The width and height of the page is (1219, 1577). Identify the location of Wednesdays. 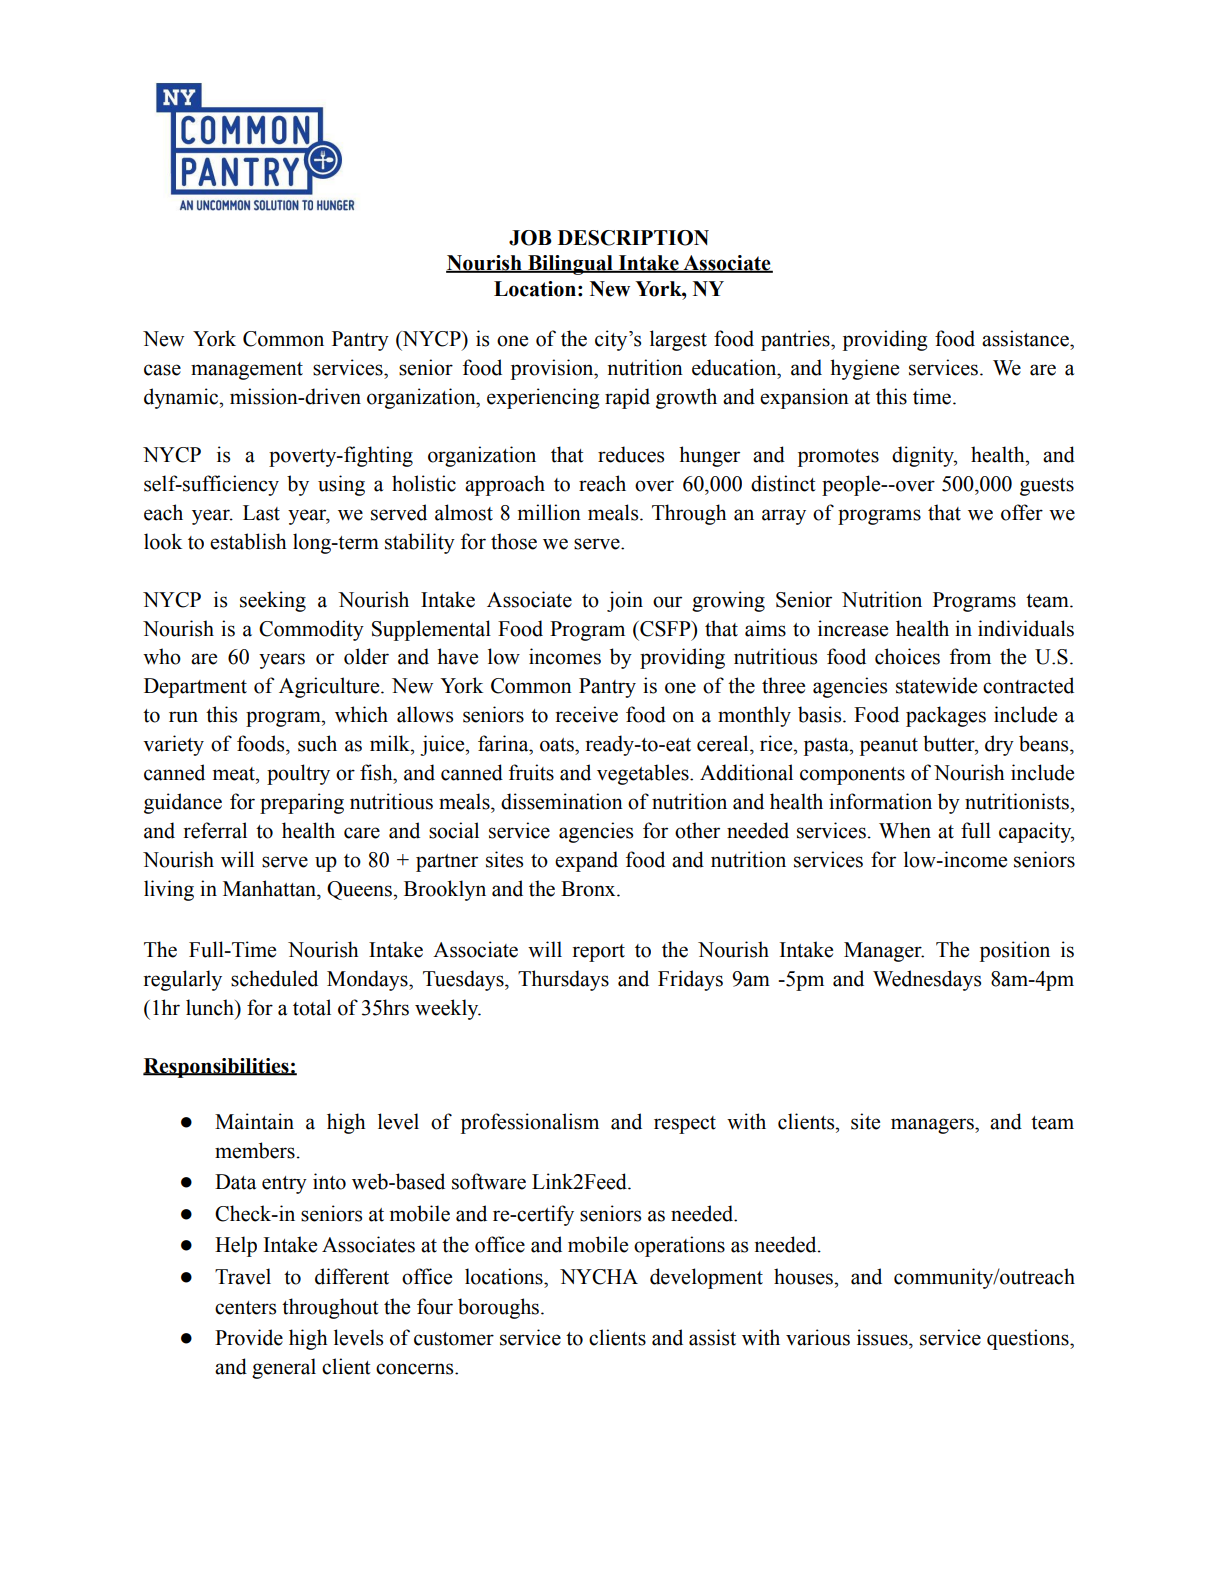
(927, 980).
